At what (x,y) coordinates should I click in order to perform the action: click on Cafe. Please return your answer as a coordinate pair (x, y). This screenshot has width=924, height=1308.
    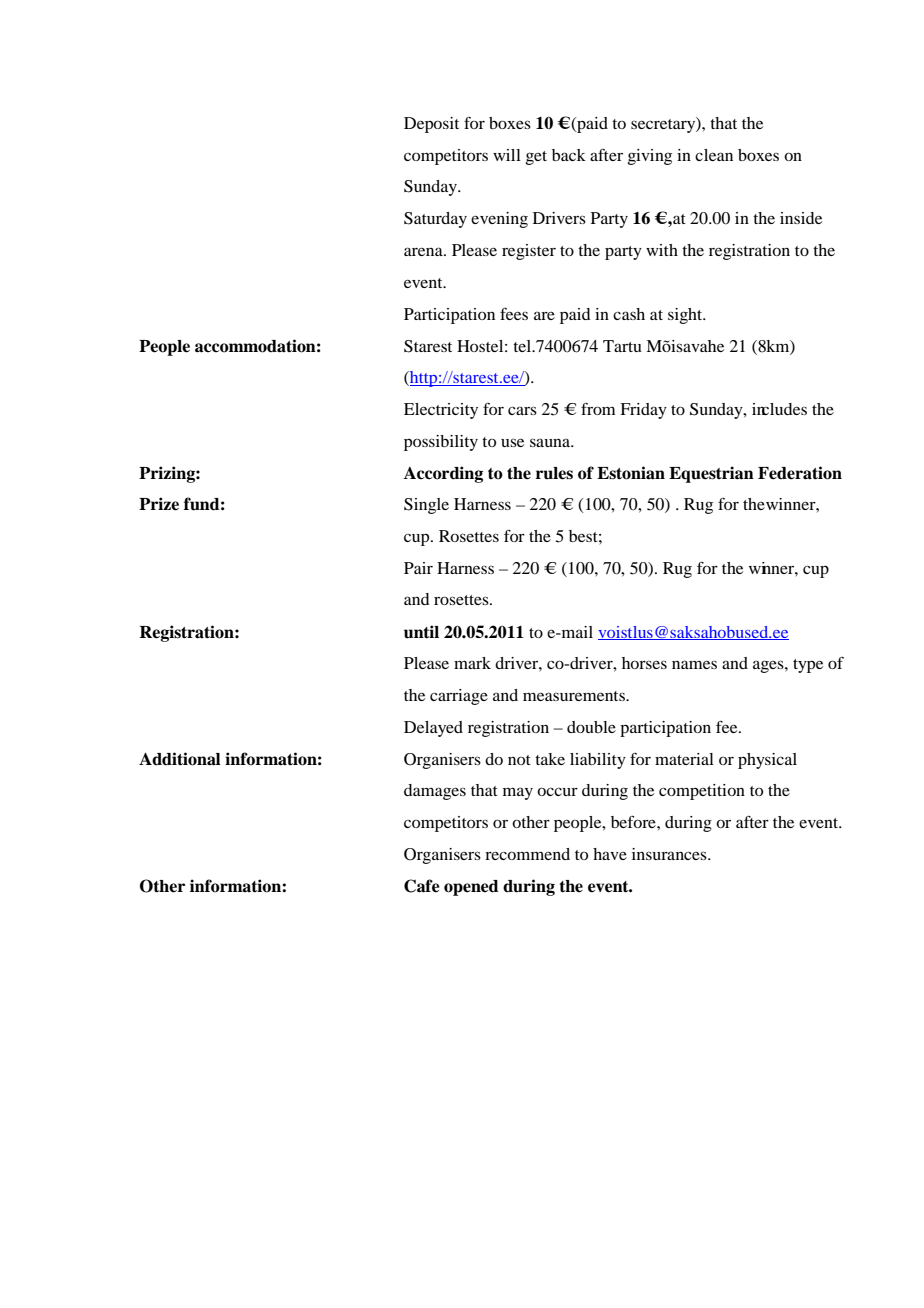
    Looking at the image, I should click on (422, 886).
